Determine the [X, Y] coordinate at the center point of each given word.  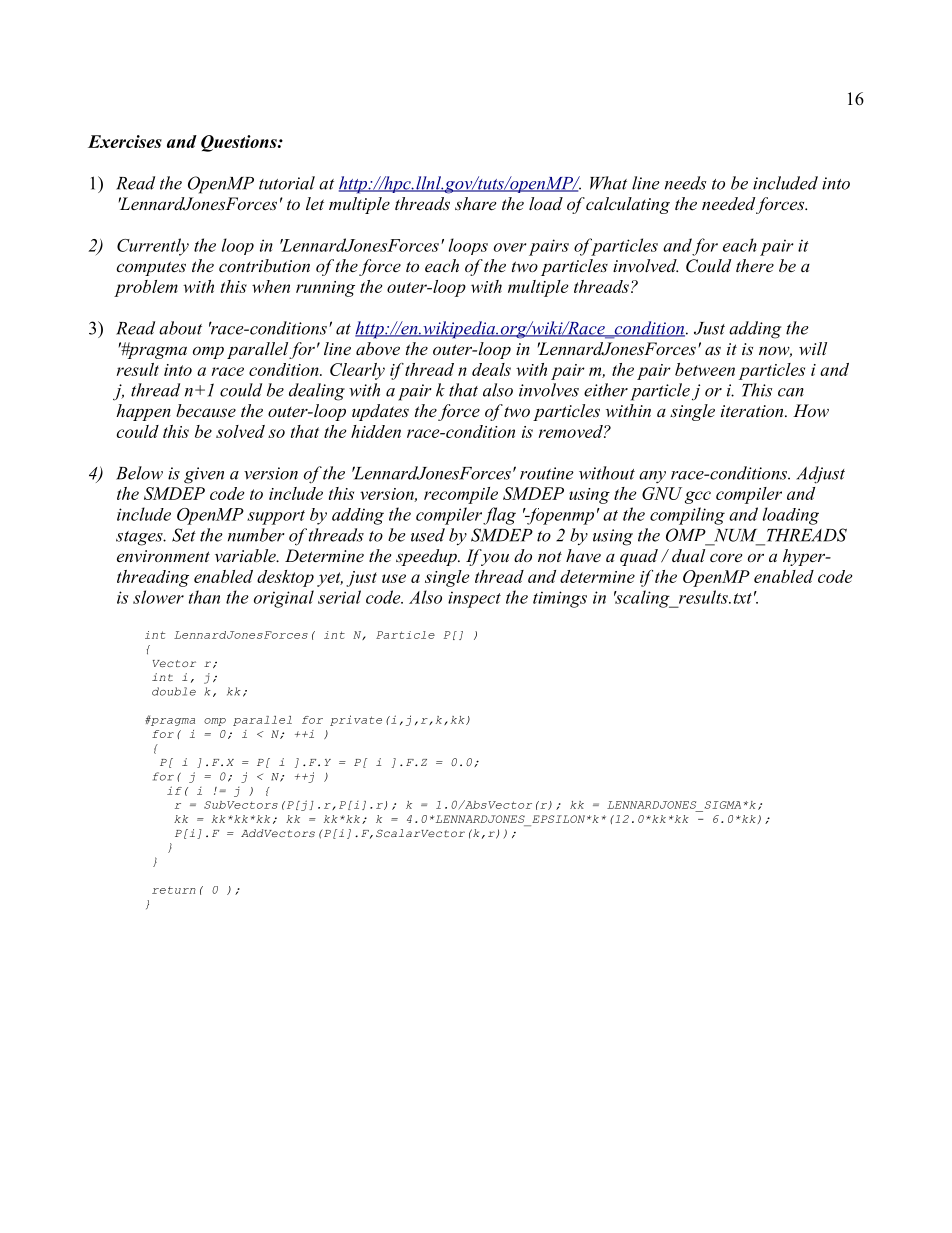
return [174, 890]
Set [184, 535]
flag [499, 516]
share [475, 203]
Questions [240, 143]
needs [685, 183]
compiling [687, 516]
